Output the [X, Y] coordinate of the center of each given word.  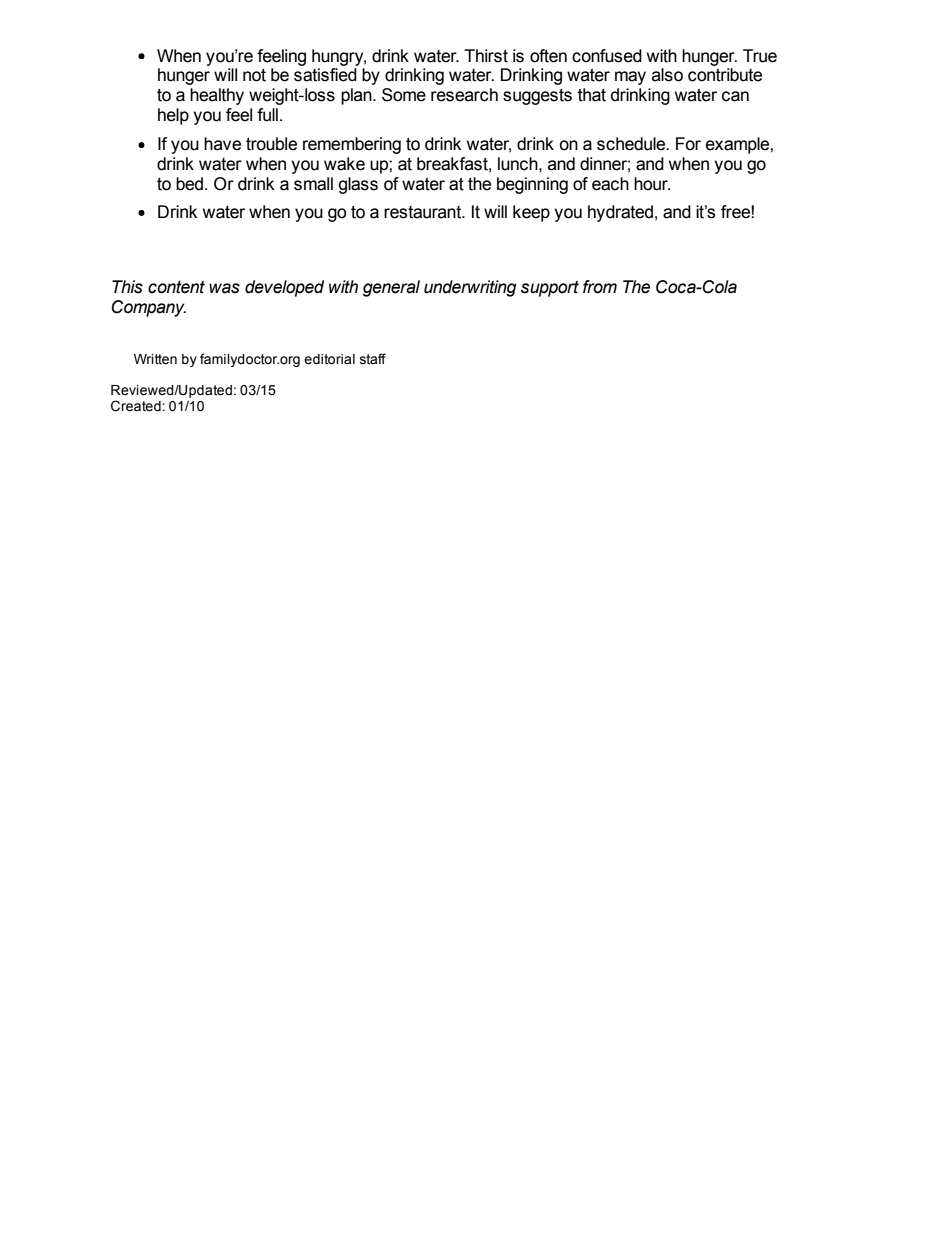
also [667, 75]
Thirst [486, 56]
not [254, 75]
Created [137, 406]
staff [373, 359]
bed [191, 184]
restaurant [424, 212]
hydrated [620, 213]
